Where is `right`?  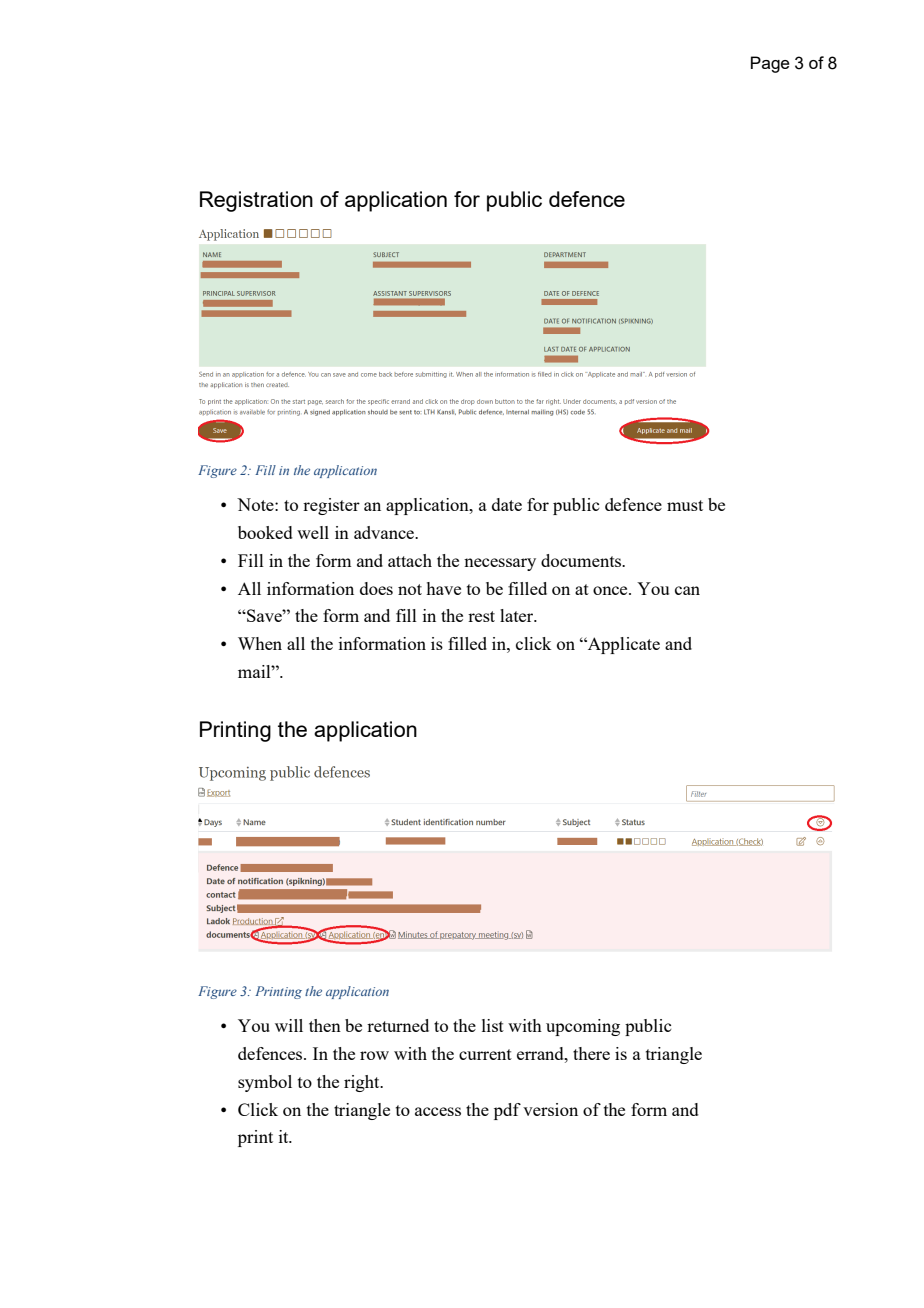 right is located at coordinates (363, 1083).
